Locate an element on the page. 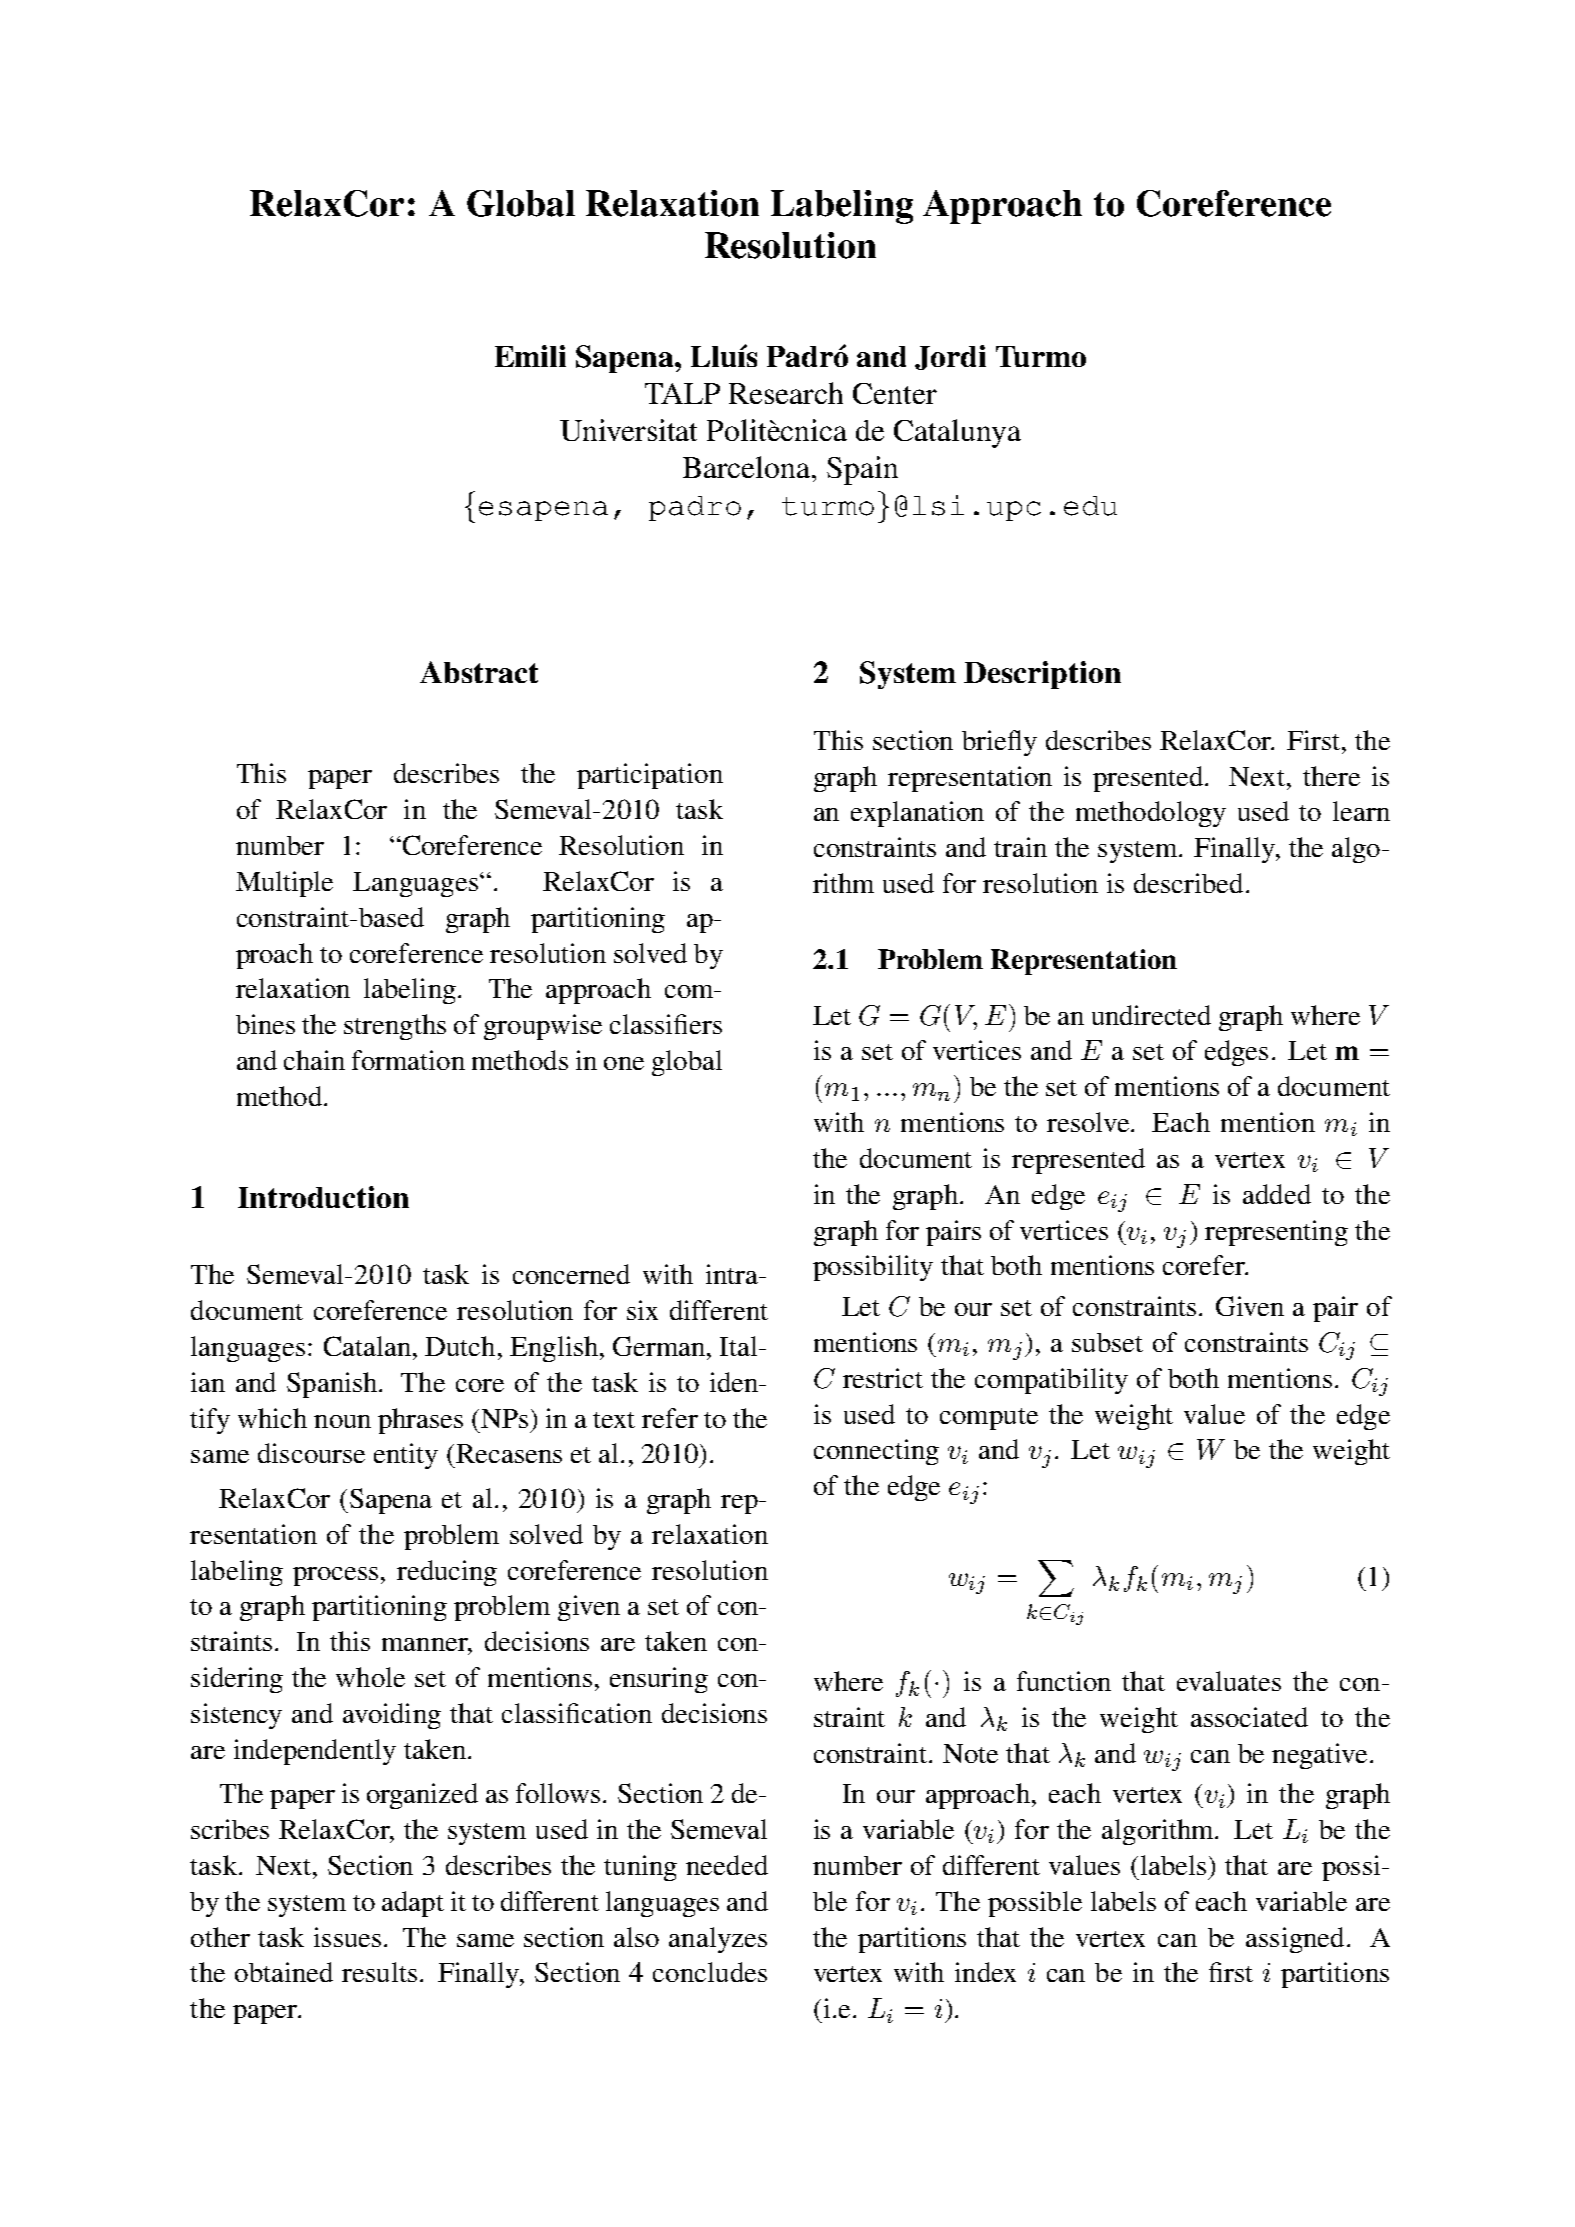 The width and height of the image is (1575, 2227). Research is located at coordinates (786, 393).
